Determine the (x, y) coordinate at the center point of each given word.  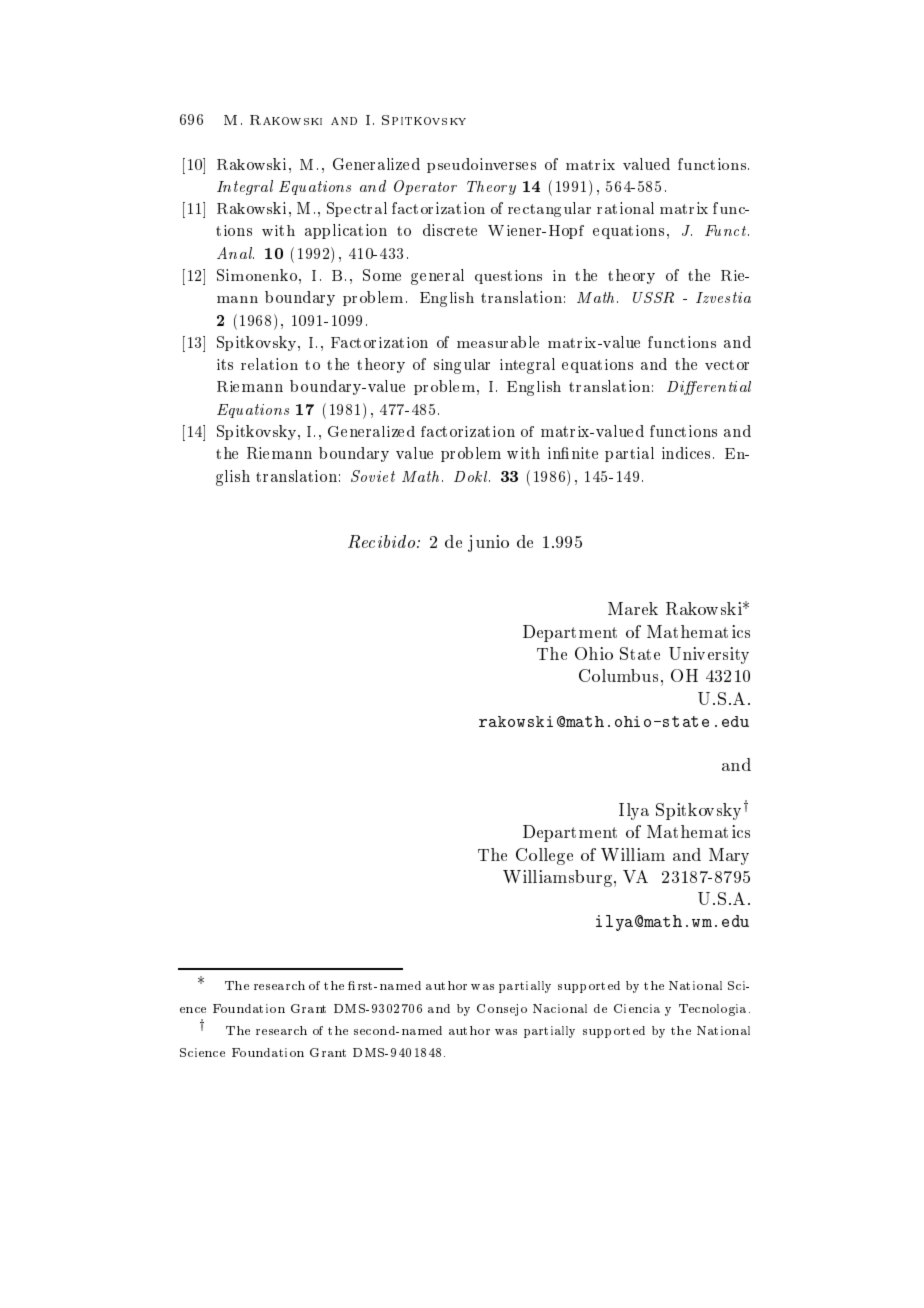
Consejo (502, 1010)
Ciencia (637, 1008)
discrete (450, 230)
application (346, 231)
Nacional (560, 1008)
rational (625, 208)
